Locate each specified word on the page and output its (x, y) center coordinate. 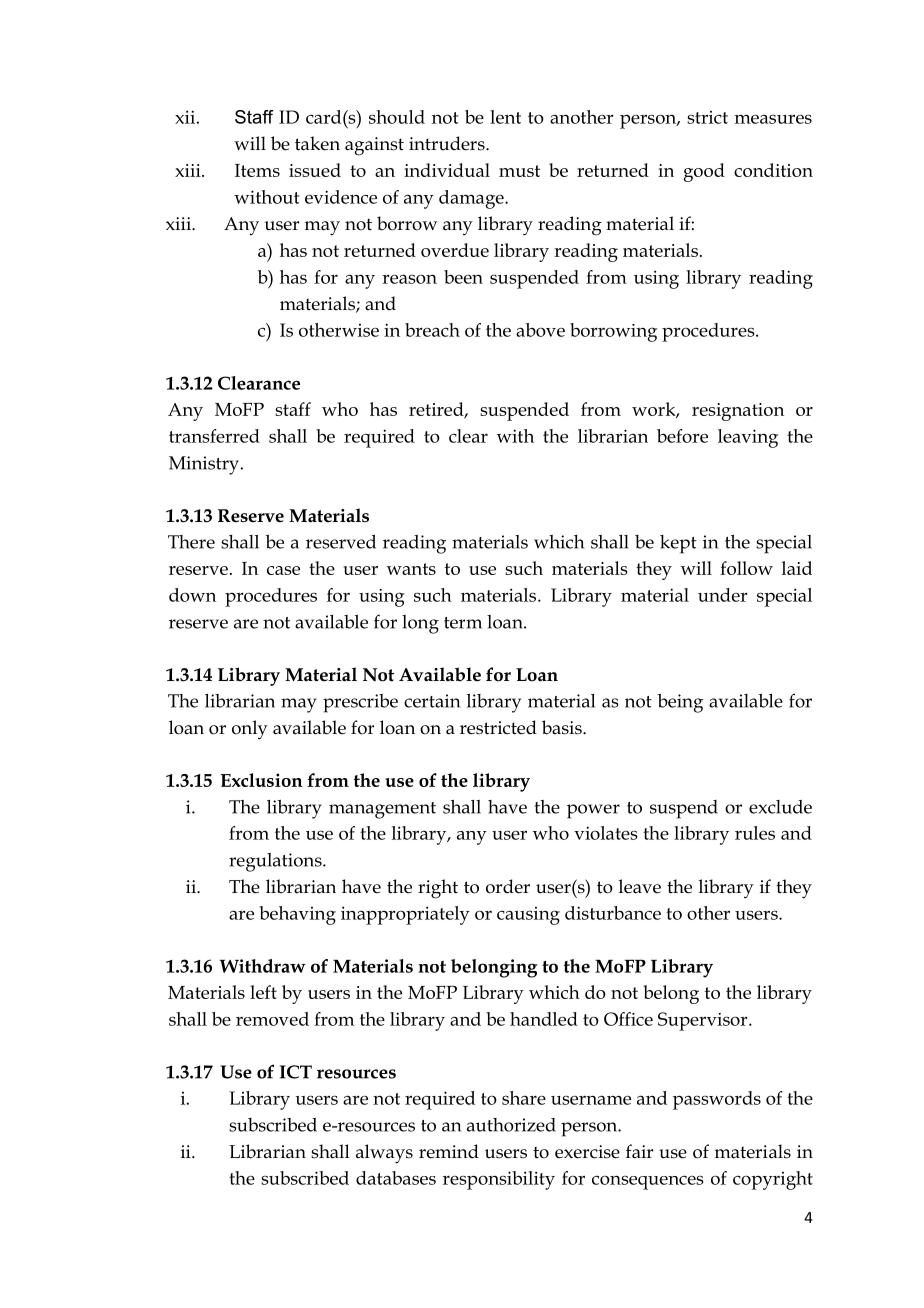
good (704, 172)
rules (755, 833)
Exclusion (261, 780)
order (508, 886)
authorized (511, 1125)
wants (411, 569)
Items (257, 170)
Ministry (205, 465)
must (519, 171)
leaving (748, 438)
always (384, 1154)
